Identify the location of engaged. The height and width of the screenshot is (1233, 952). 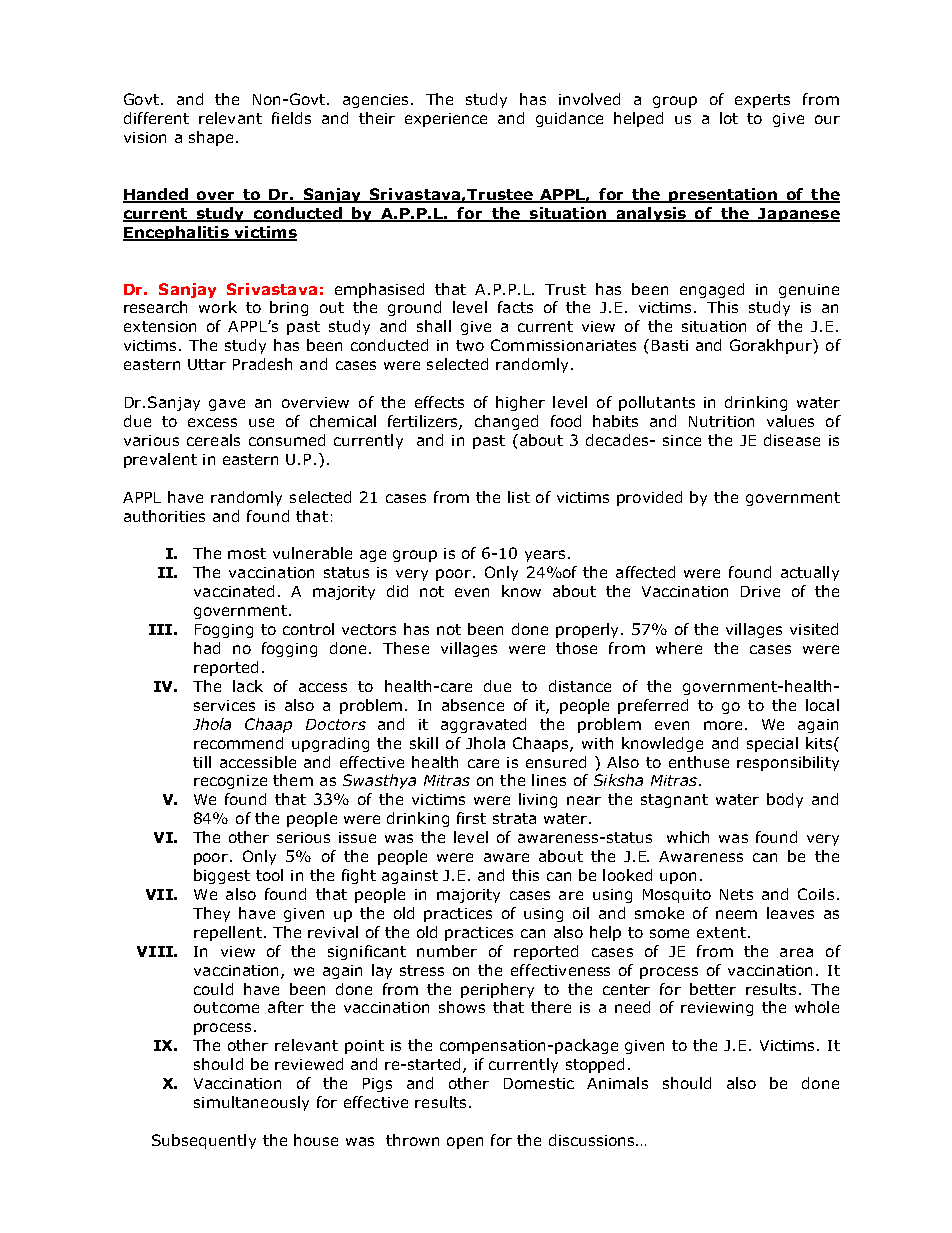
(712, 290).
